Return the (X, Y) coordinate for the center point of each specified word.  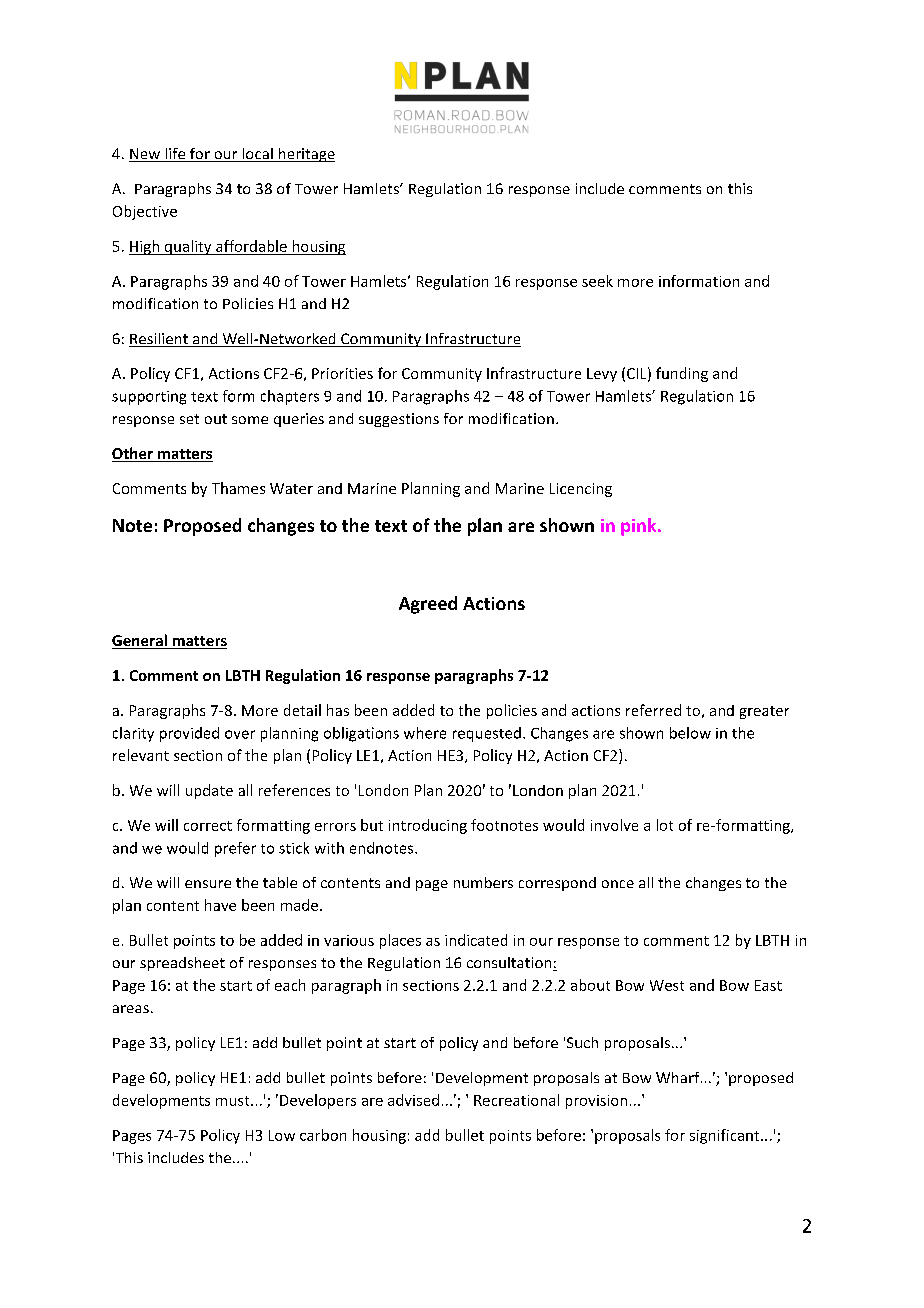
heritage (306, 155)
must (234, 1101)
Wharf (679, 1077)
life (175, 155)
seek (597, 281)
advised (413, 1100)
